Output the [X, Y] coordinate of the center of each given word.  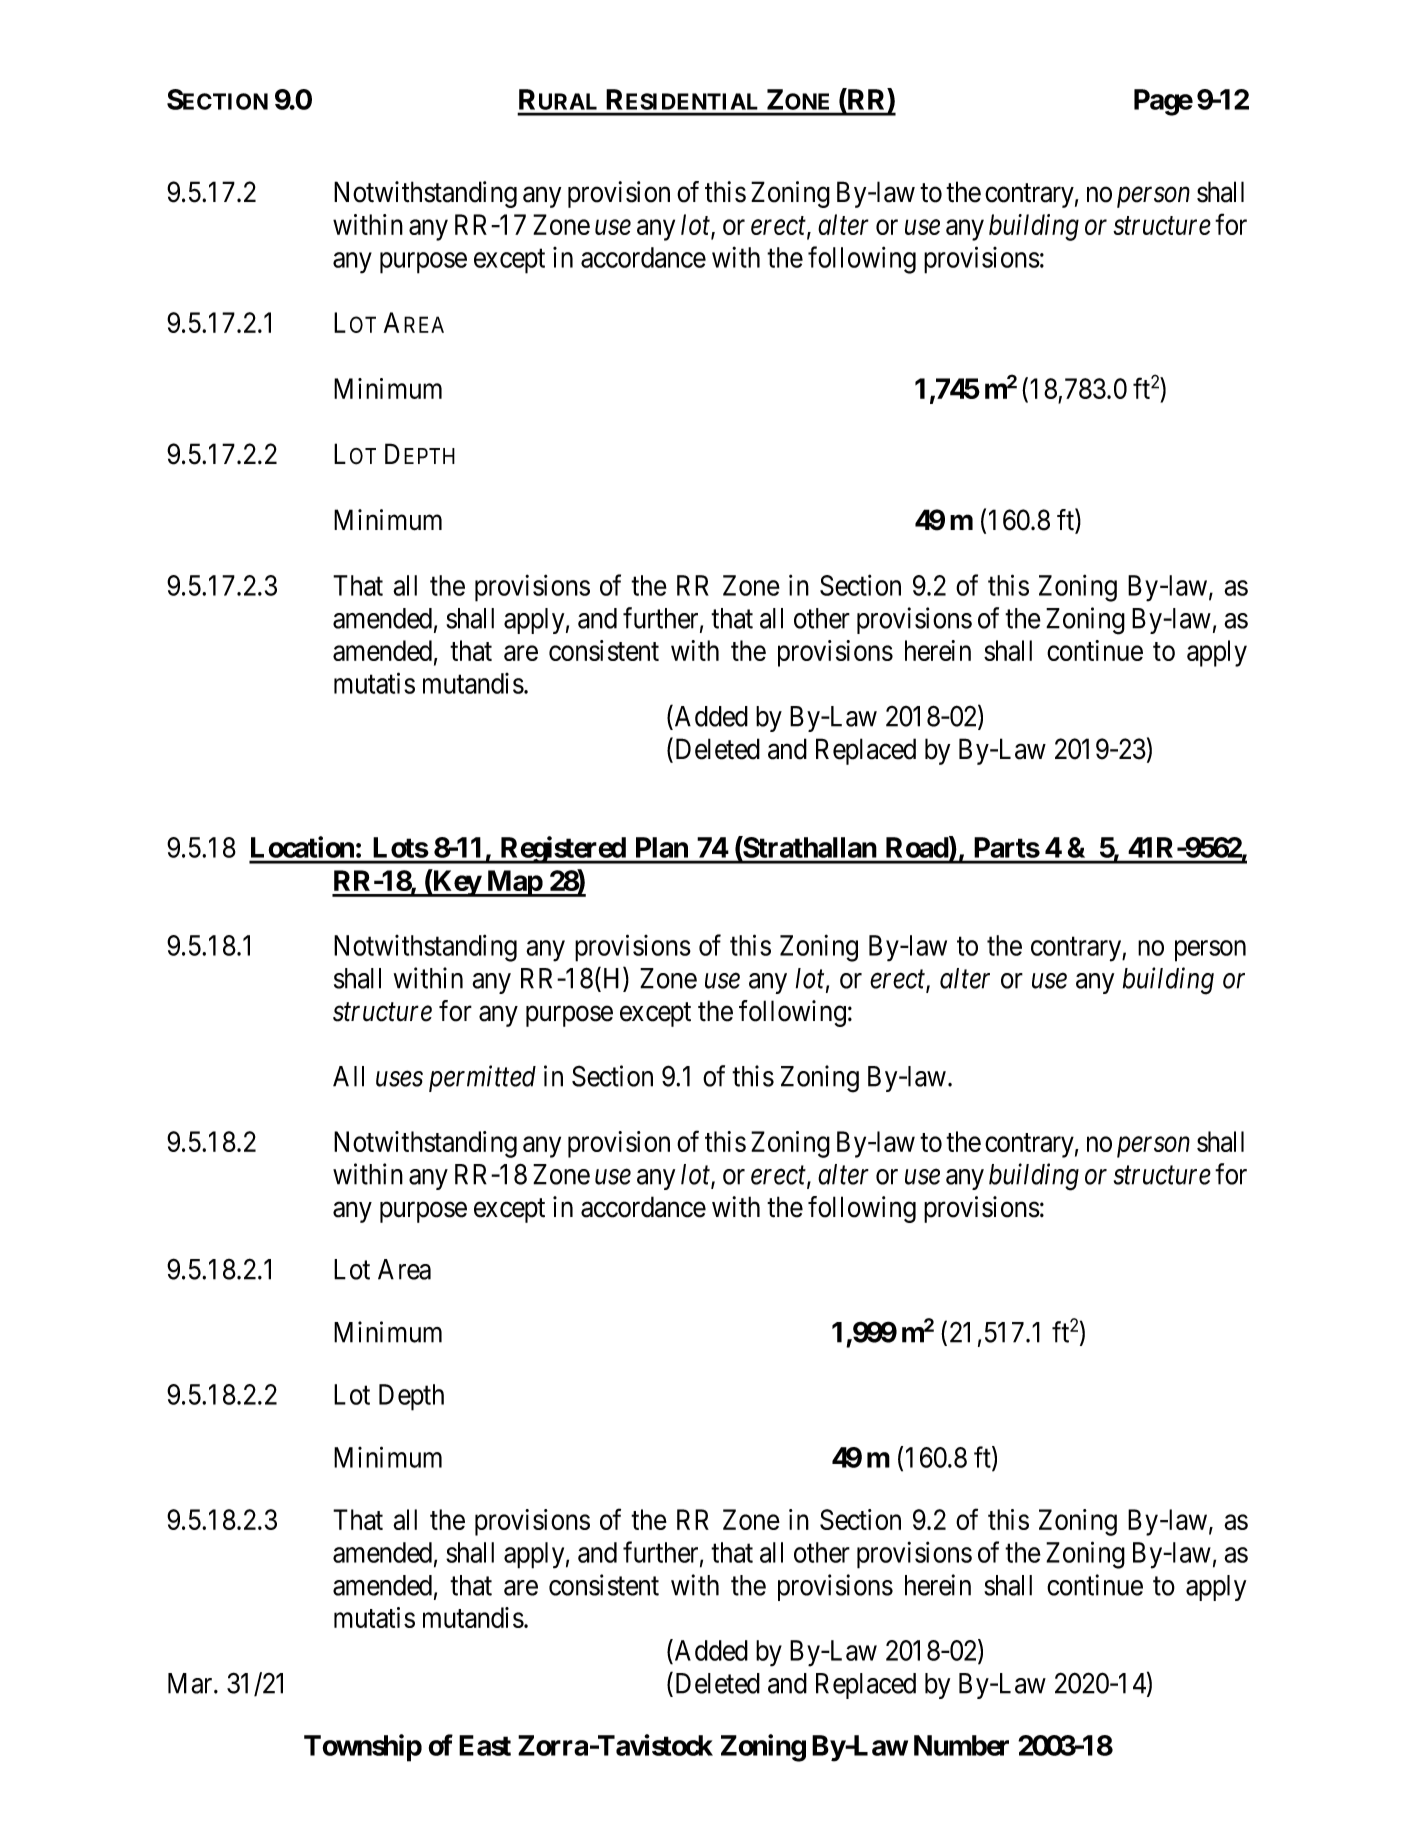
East [485, 1745]
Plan [662, 847]
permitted [482, 1078]
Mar [191, 1683]
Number [961, 1745]
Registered [562, 850]
